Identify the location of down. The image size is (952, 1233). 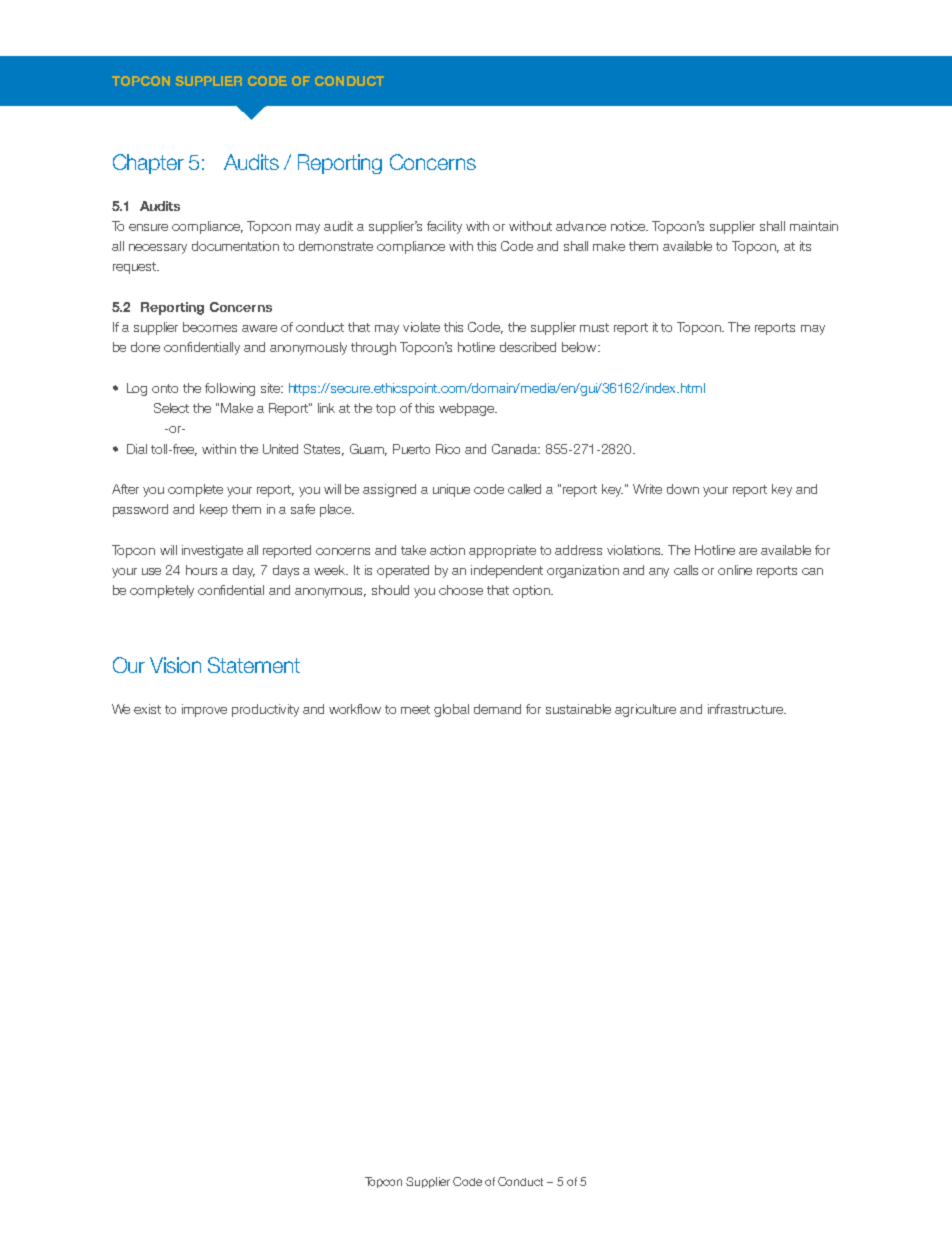
(683, 489).
